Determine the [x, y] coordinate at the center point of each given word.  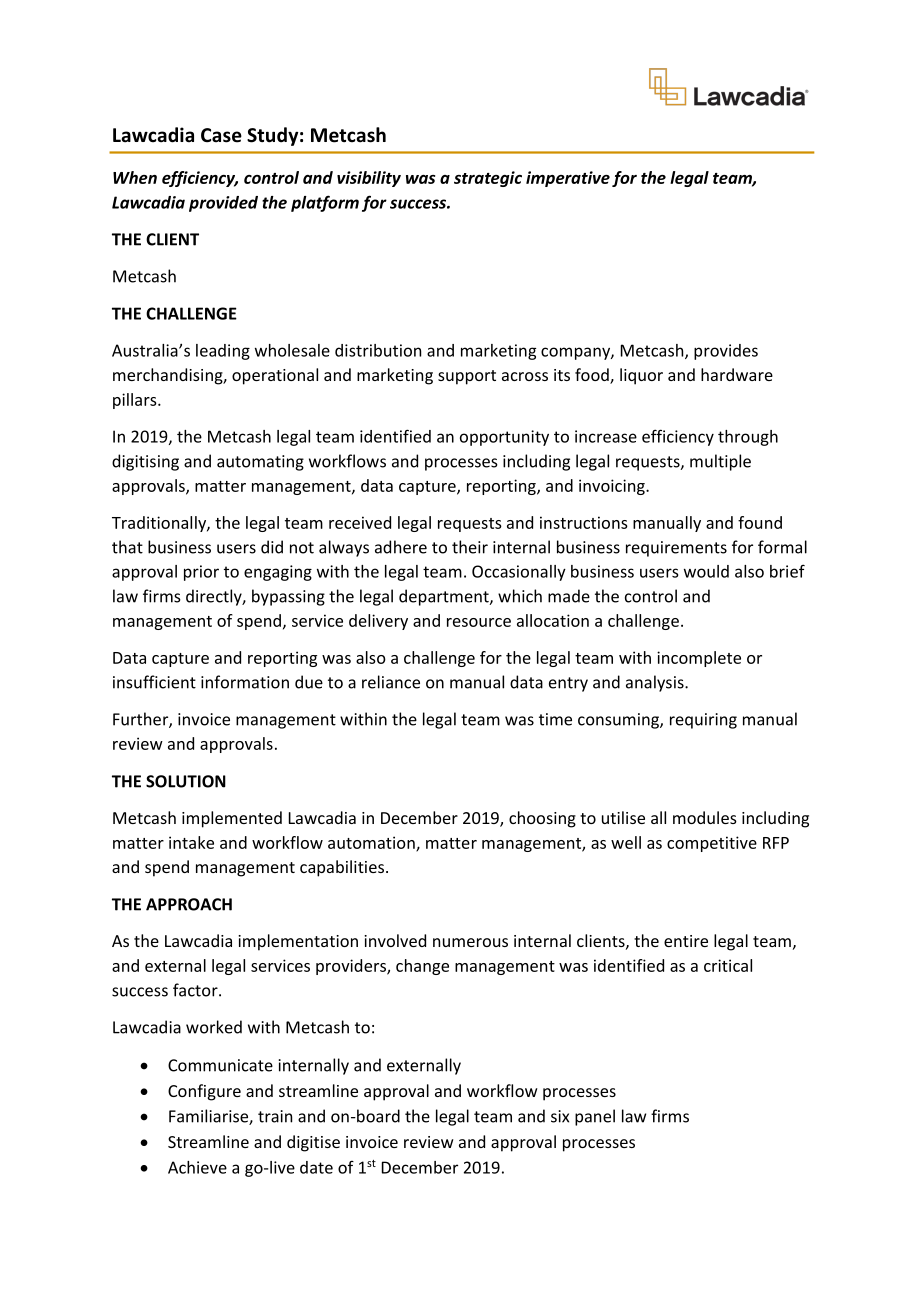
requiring [703, 721]
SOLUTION [186, 781]
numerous [470, 942]
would [706, 571]
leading [223, 352]
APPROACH [189, 904]
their [470, 547]
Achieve [197, 1167]
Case [221, 135]
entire [686, 941]
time [555, 719]
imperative [568, 179]
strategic [488, 179]
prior [201, 573]
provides [726, 352]
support [467, 377]
